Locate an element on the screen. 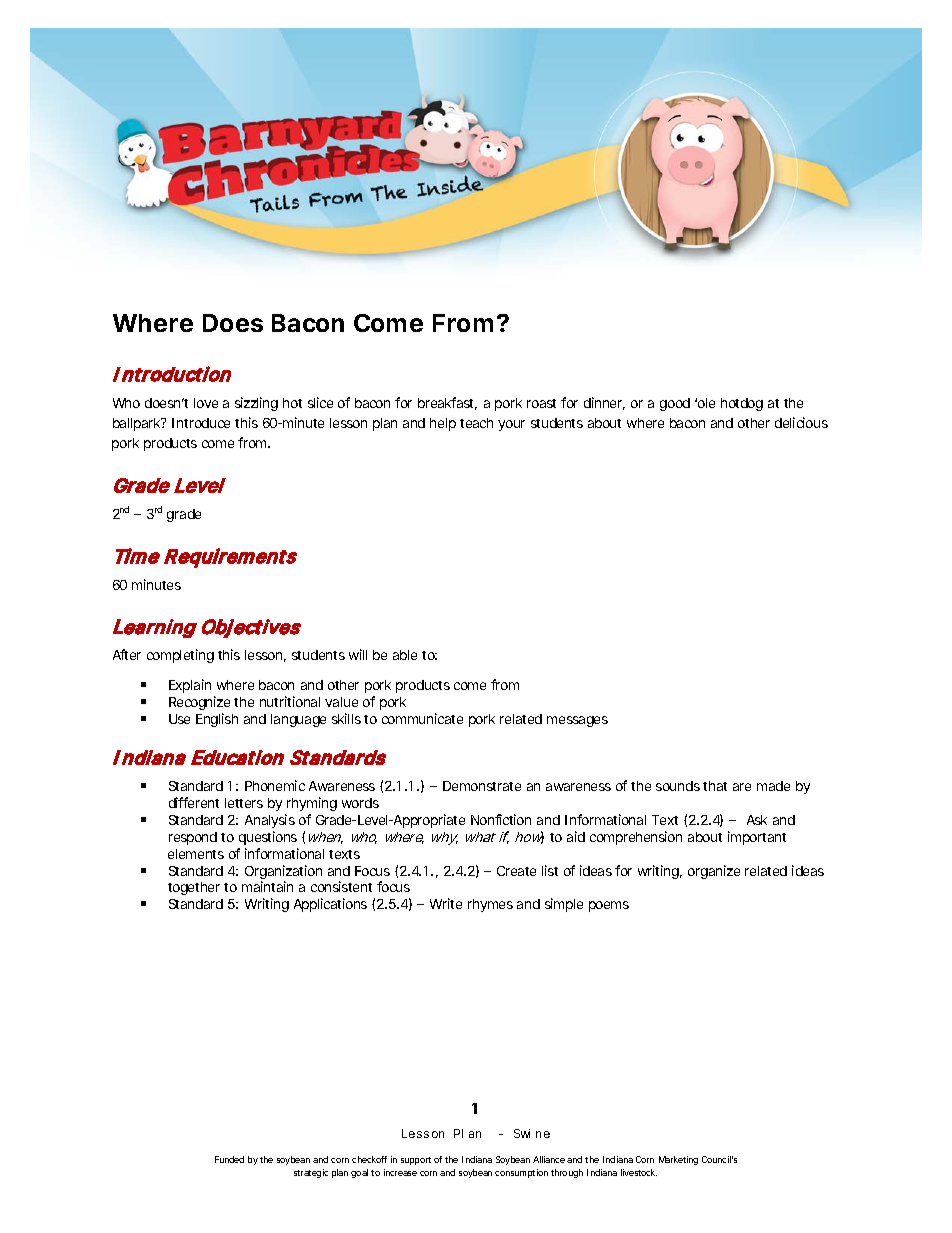 This screenshot has height=1233, width=952. that is located at coordinates (715, 786).
